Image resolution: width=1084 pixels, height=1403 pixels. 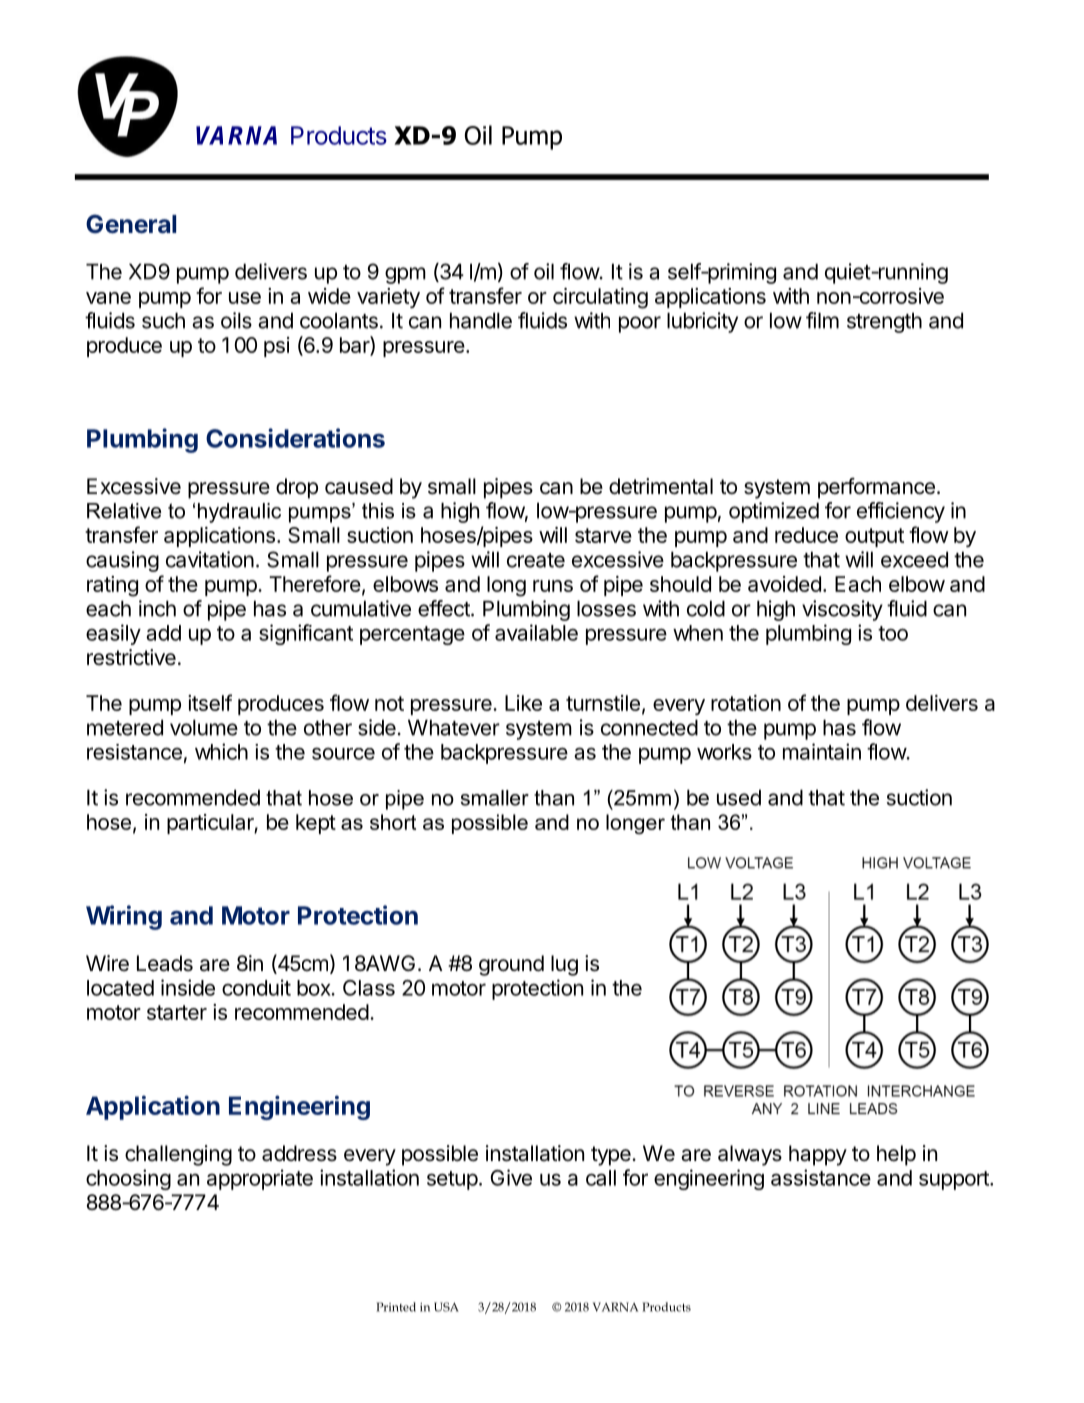 I want to click on USA, so click(x=446, y=1307).
